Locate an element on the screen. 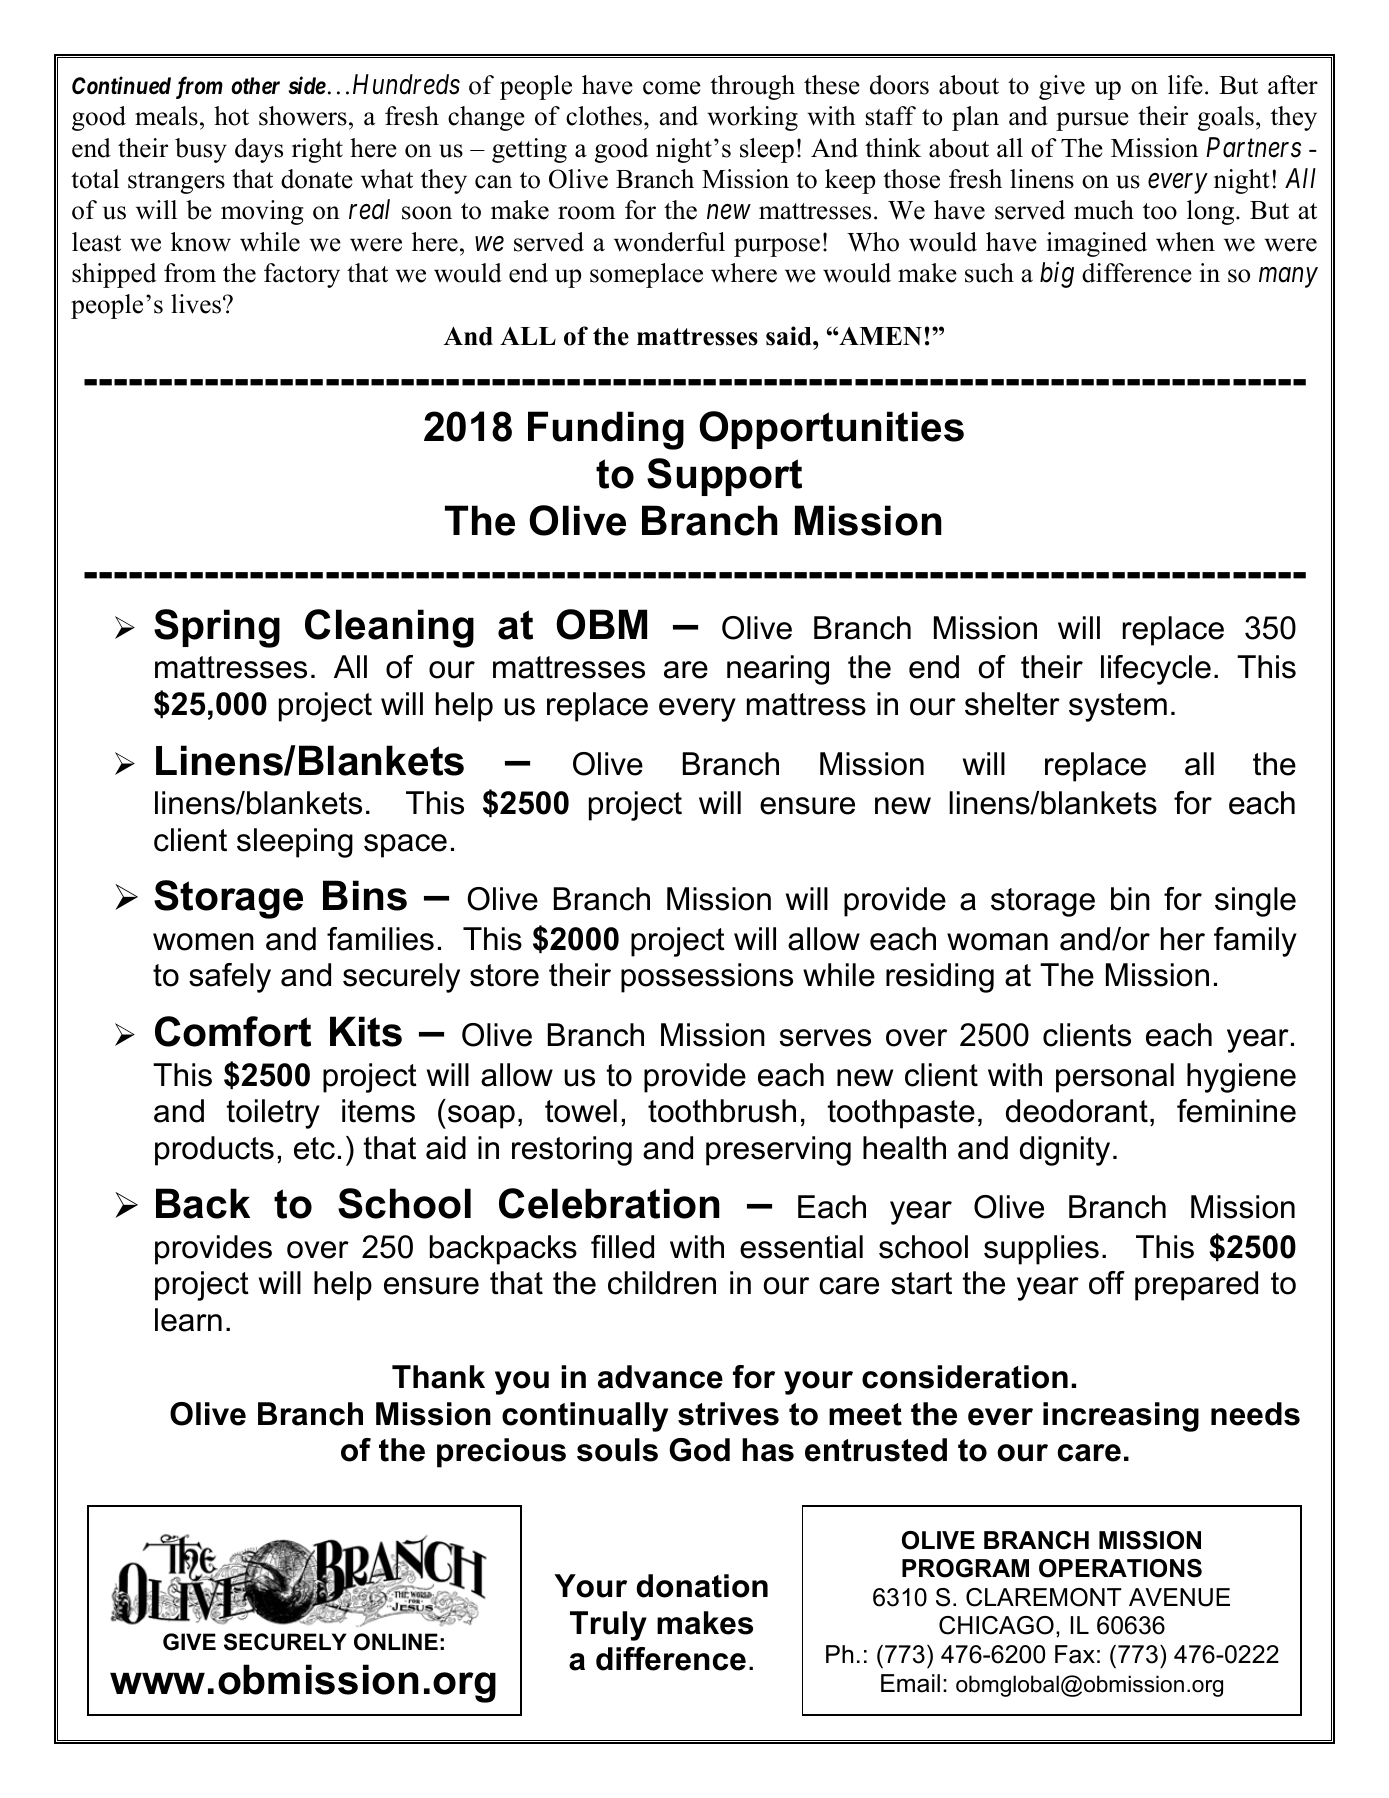 The width and height of the screenshot is (1389, 1798). pursue is located at coordinates (1092, 121).
